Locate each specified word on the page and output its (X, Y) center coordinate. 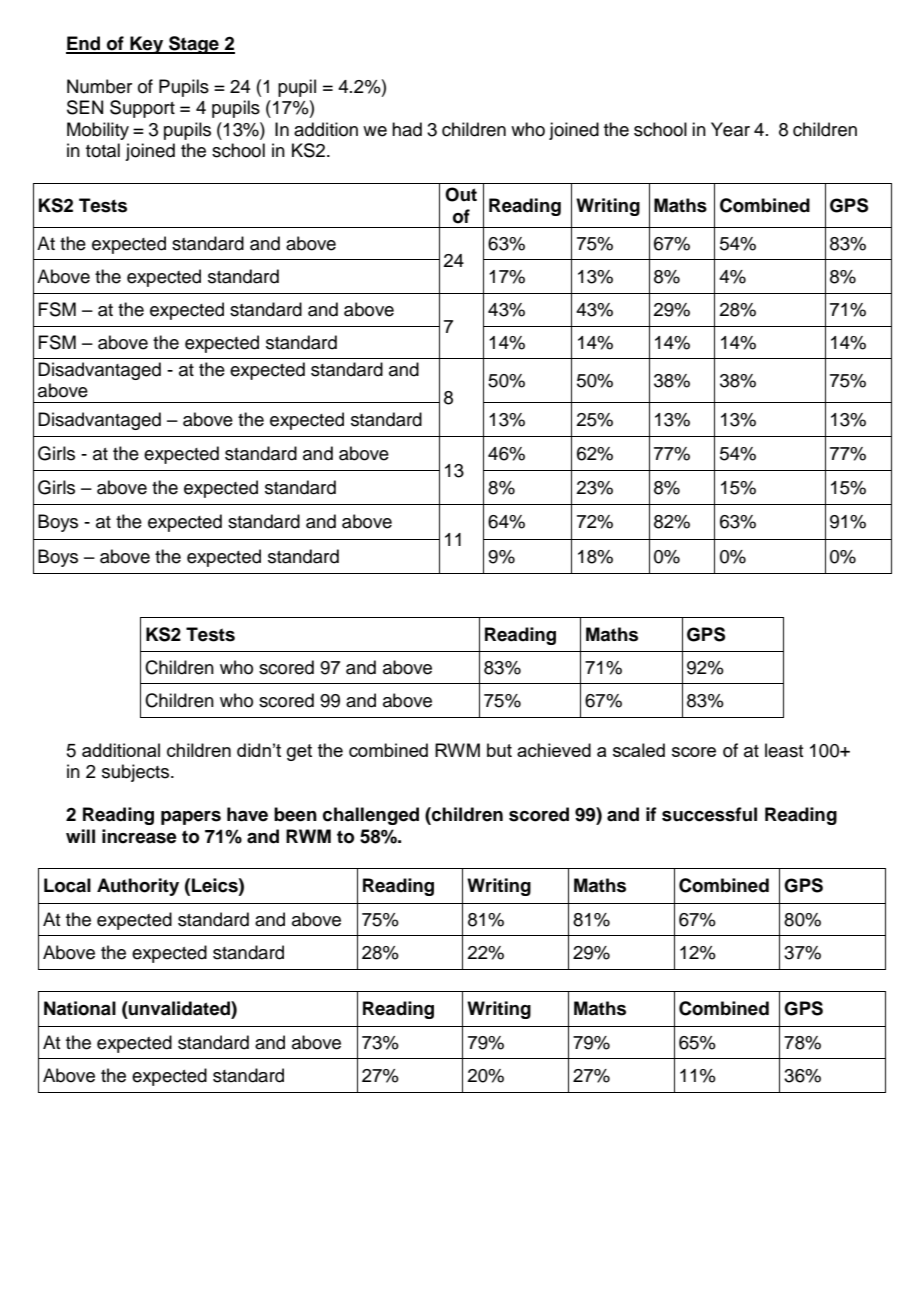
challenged (371, 816)
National (80, 1008)
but (499, 750)
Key (147, 45)
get (299, 752)
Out (461, 194)
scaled (639, 750)
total (103, 150)
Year (730, 129)
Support (142, 109)
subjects (137, 773)
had (407, 129)
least (784, 750)
